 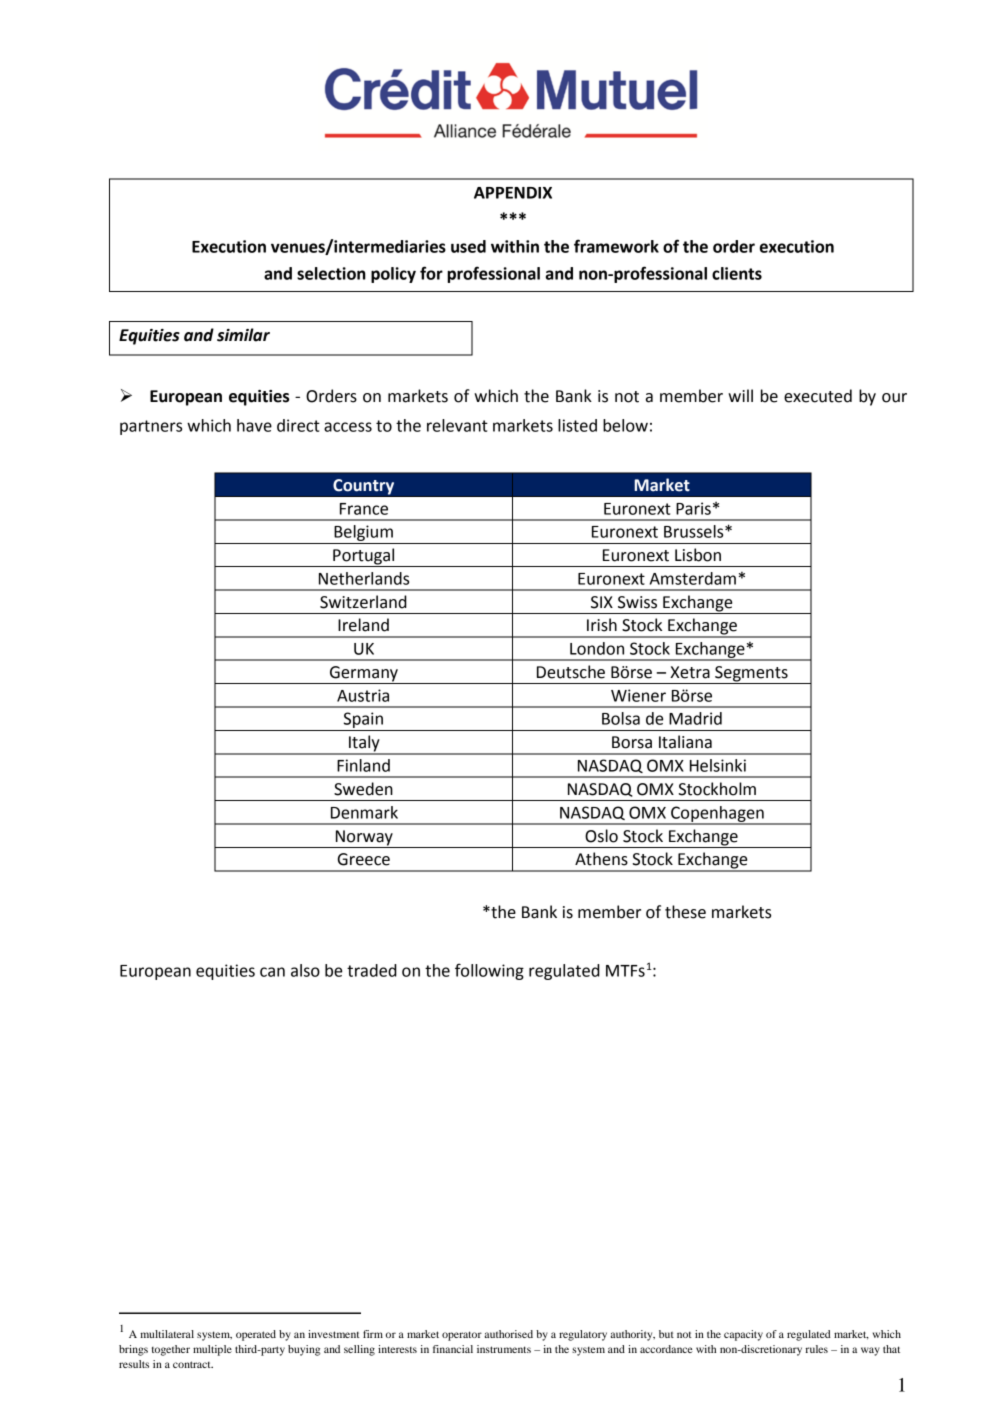 What do you see at coordinates (737, 273) in the screenshot?
I see `clients` at bounding box center [737, 273].
